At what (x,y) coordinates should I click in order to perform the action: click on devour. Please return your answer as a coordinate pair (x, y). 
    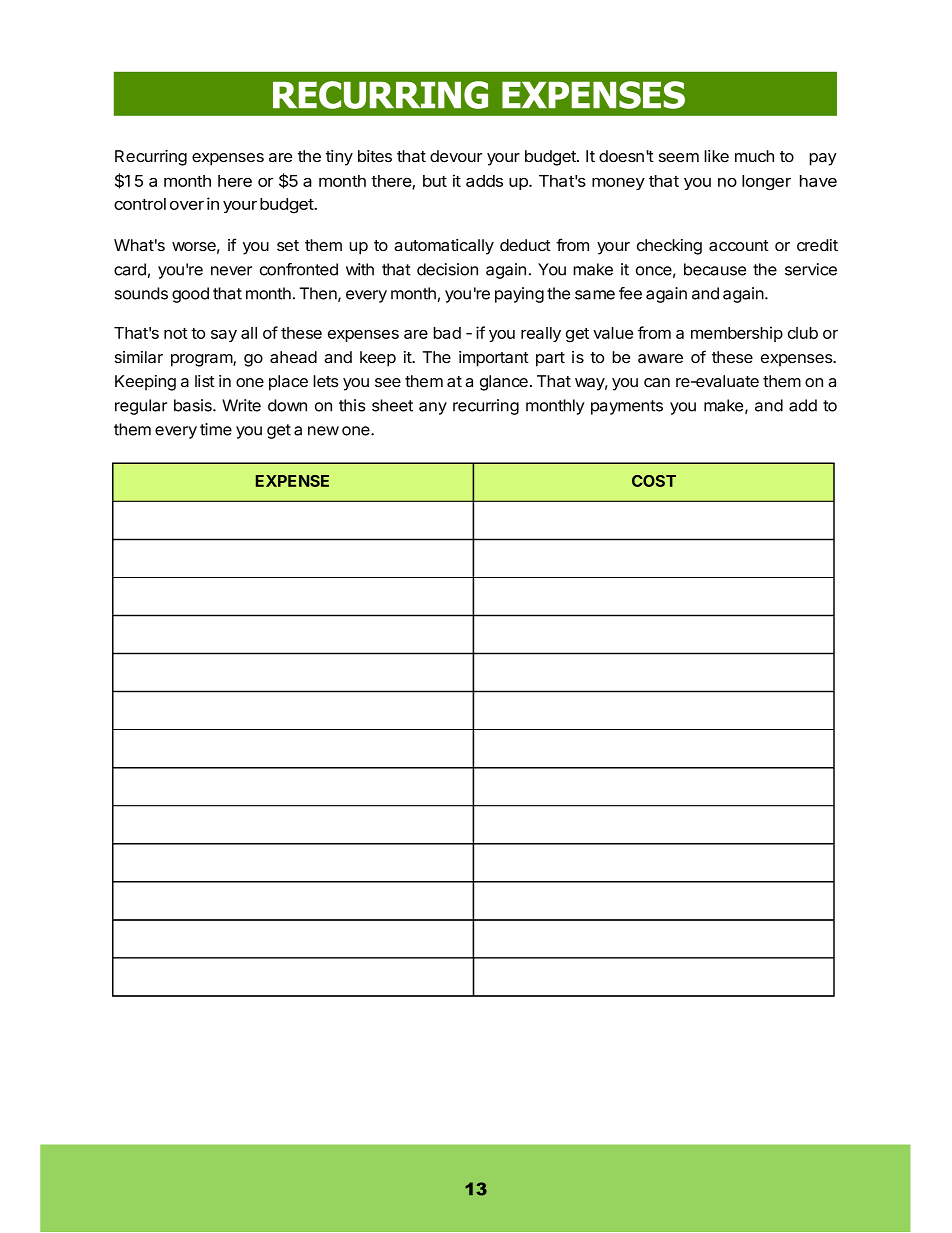
    Looking at the image, I should click on (456, 156).
